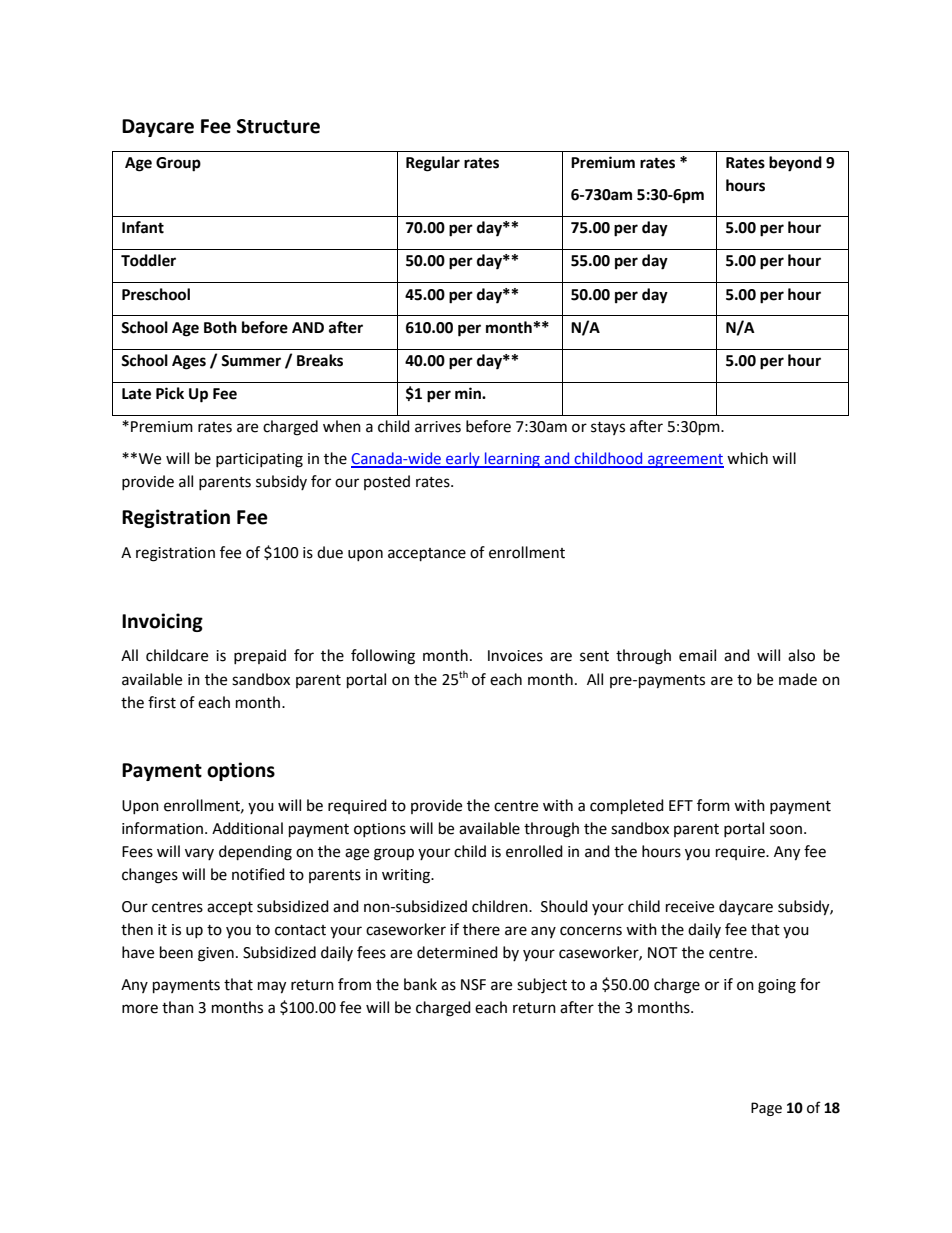 Image resolution: width=952 pixels, height=1233 pixels. What do you see at coordinates (162, 622) in the screenshot?
I see `Invoicing` at bounding box center [162, 622].
